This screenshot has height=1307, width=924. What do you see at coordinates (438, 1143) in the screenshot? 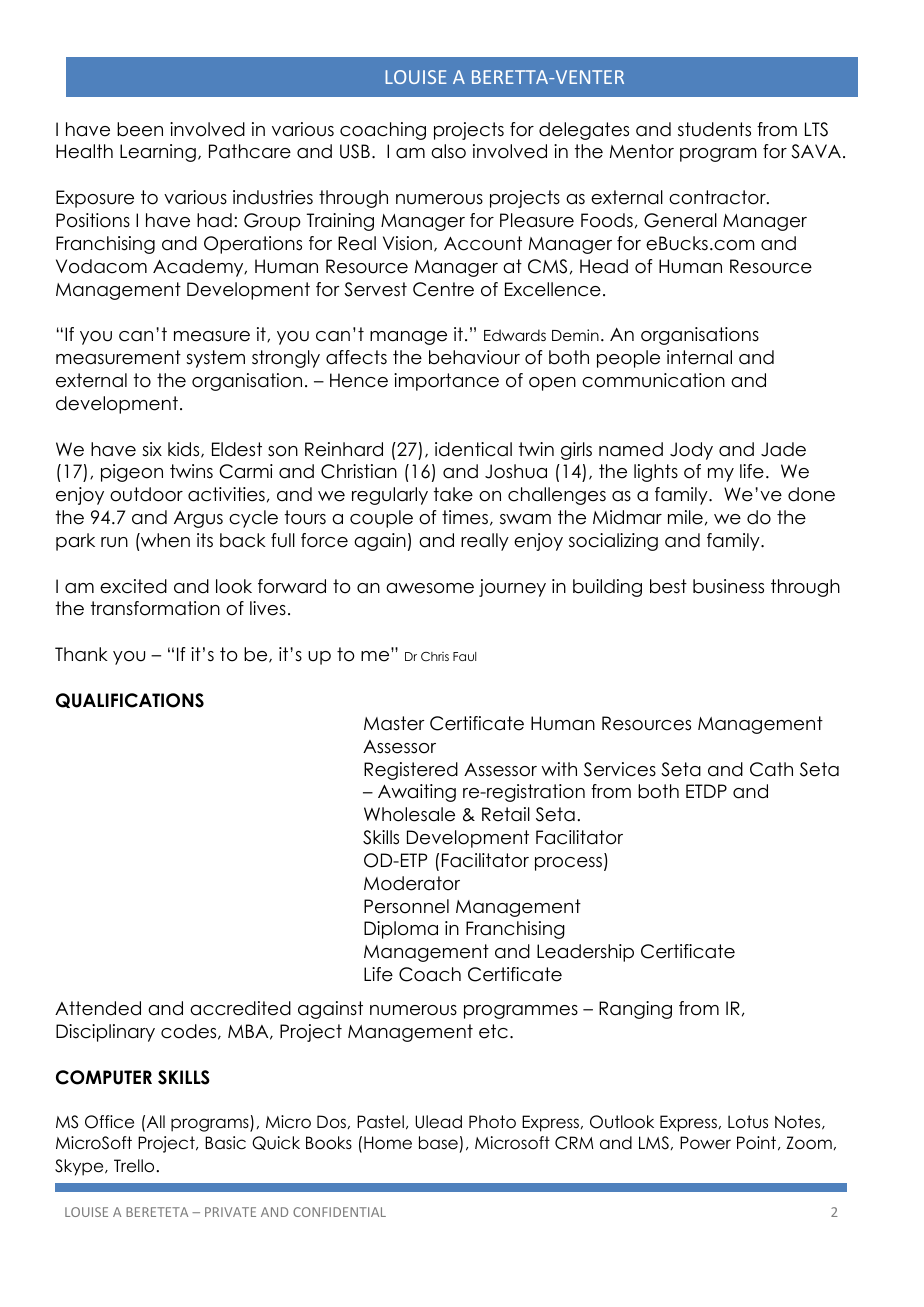
I see `base` at bounding box center [438, 1143].
